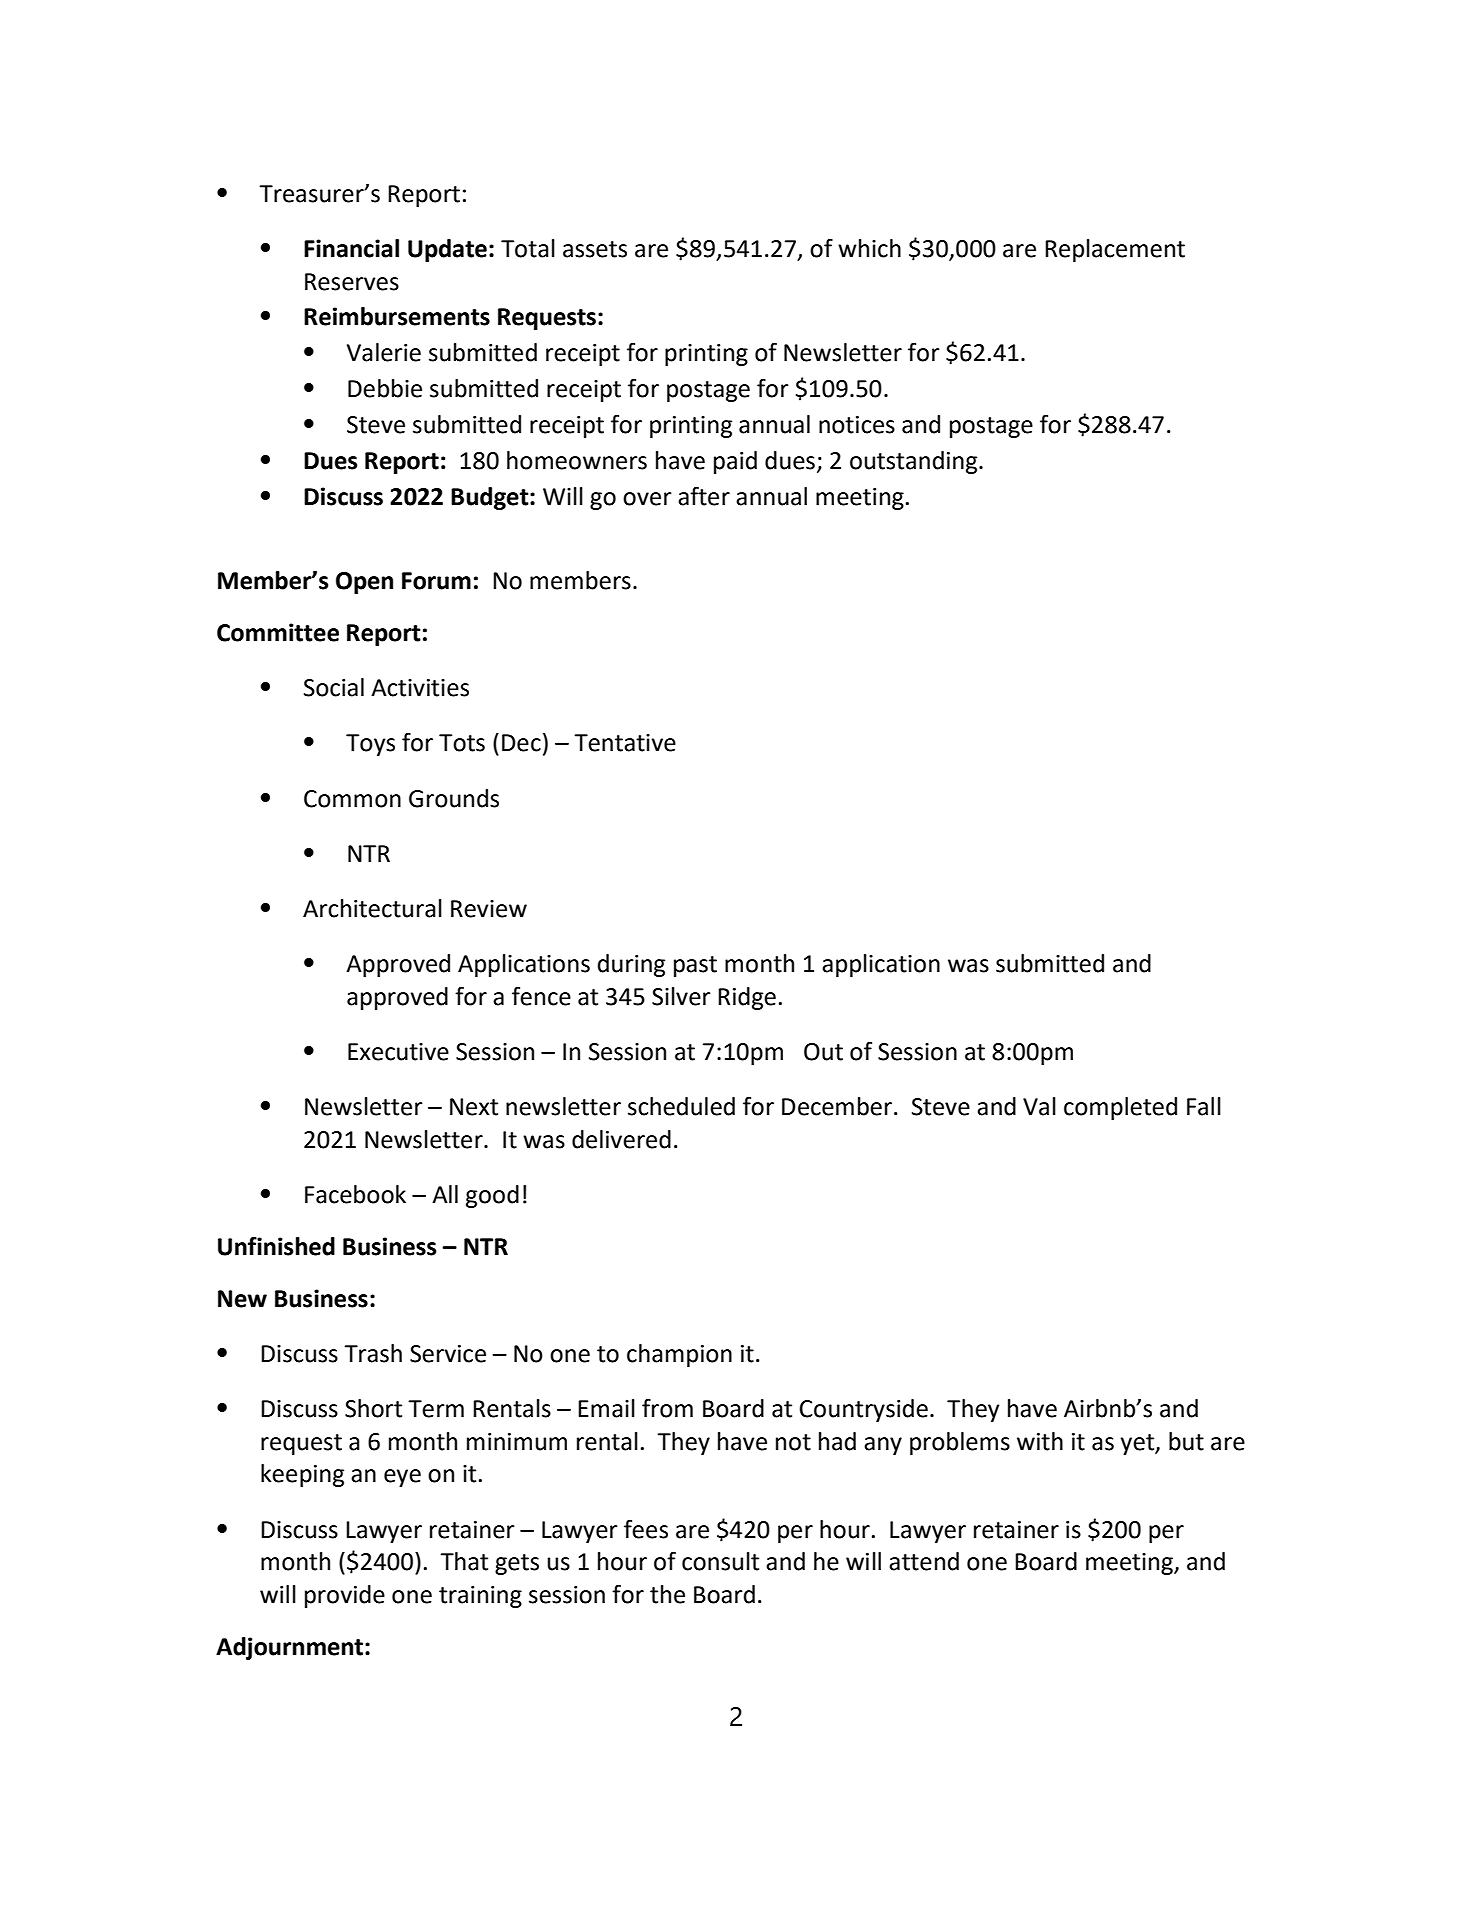 The width and height of the screenshot is (1473, 1906). Describe the element at coordinates (679, 1355) in the screenshot. I see `champion` at that location.
